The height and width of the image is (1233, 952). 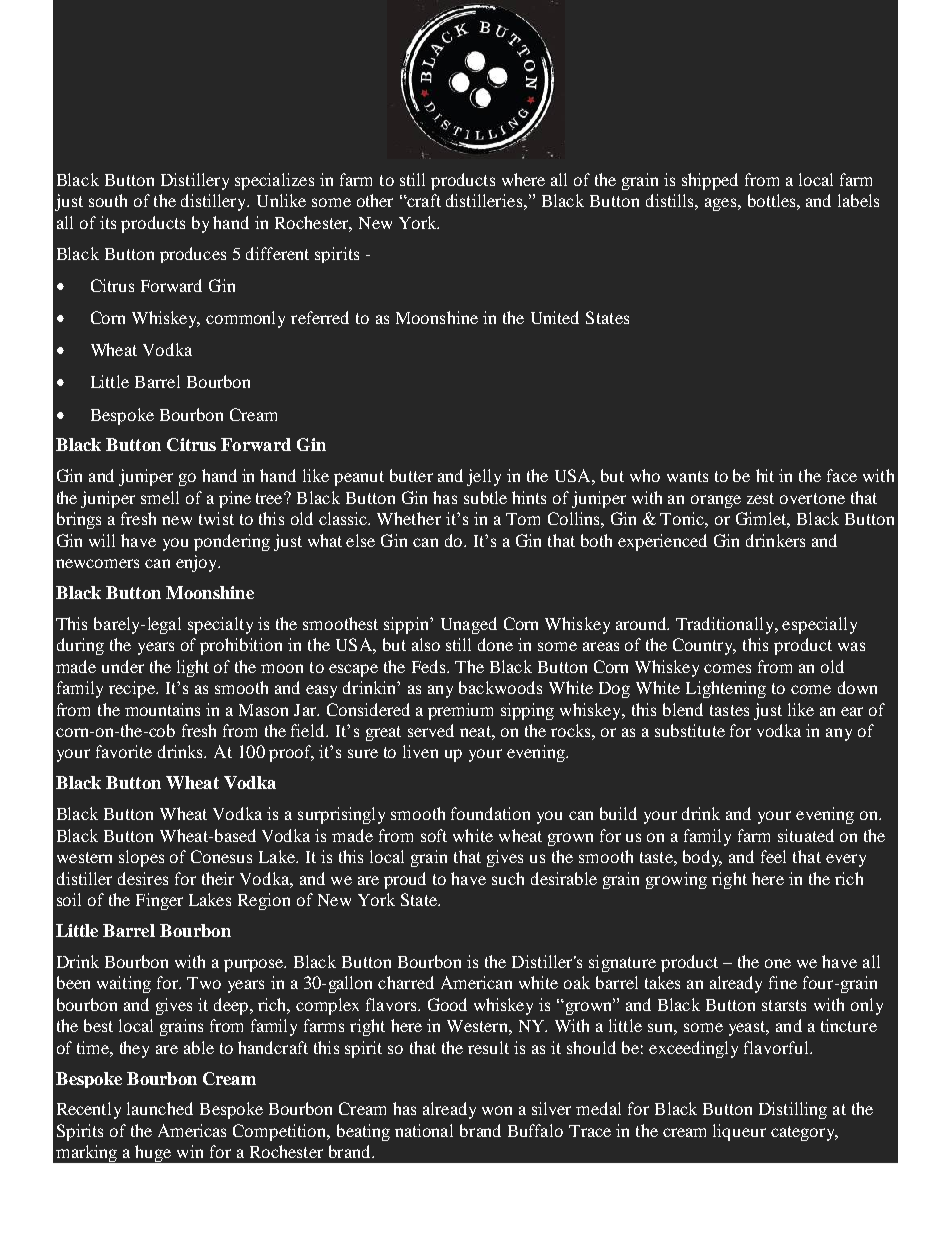 I want to click on won, so click(x=497, y=1110).
